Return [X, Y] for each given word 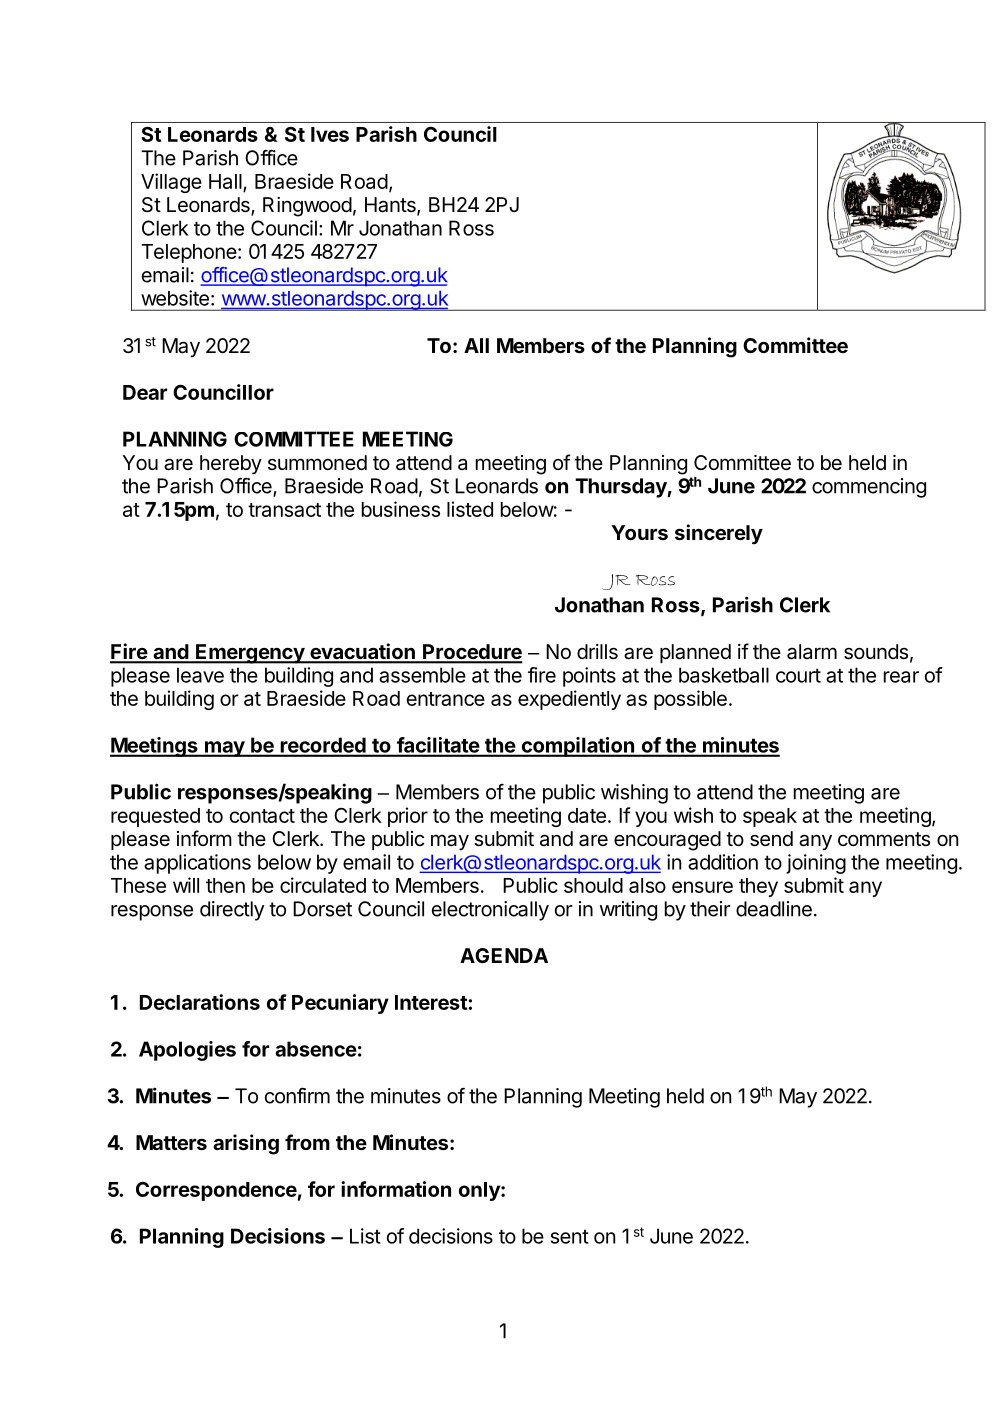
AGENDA [504, 955]
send [771, 839]
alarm [812, 652]
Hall [226, 182]
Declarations [200, 1002]
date [587, 815]
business [401, 509]
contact [262, 816]
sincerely [719, 534]
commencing [869, 488]
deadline [774, 909]
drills [597, 652]
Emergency [250, 654]
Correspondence [216, 1191]
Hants [391, 206]
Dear [145, 392]
